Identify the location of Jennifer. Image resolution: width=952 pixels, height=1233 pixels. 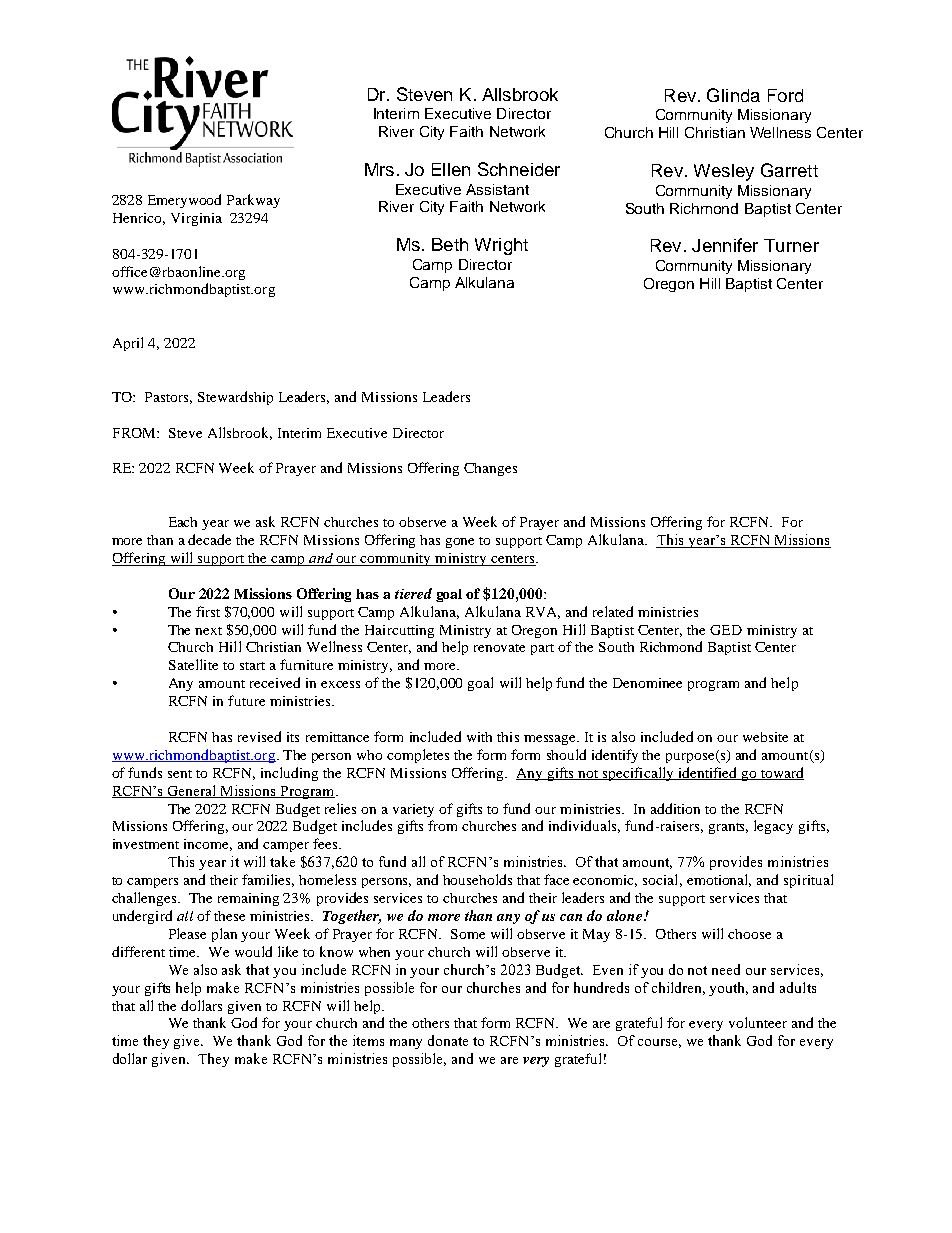
(725, 245).
